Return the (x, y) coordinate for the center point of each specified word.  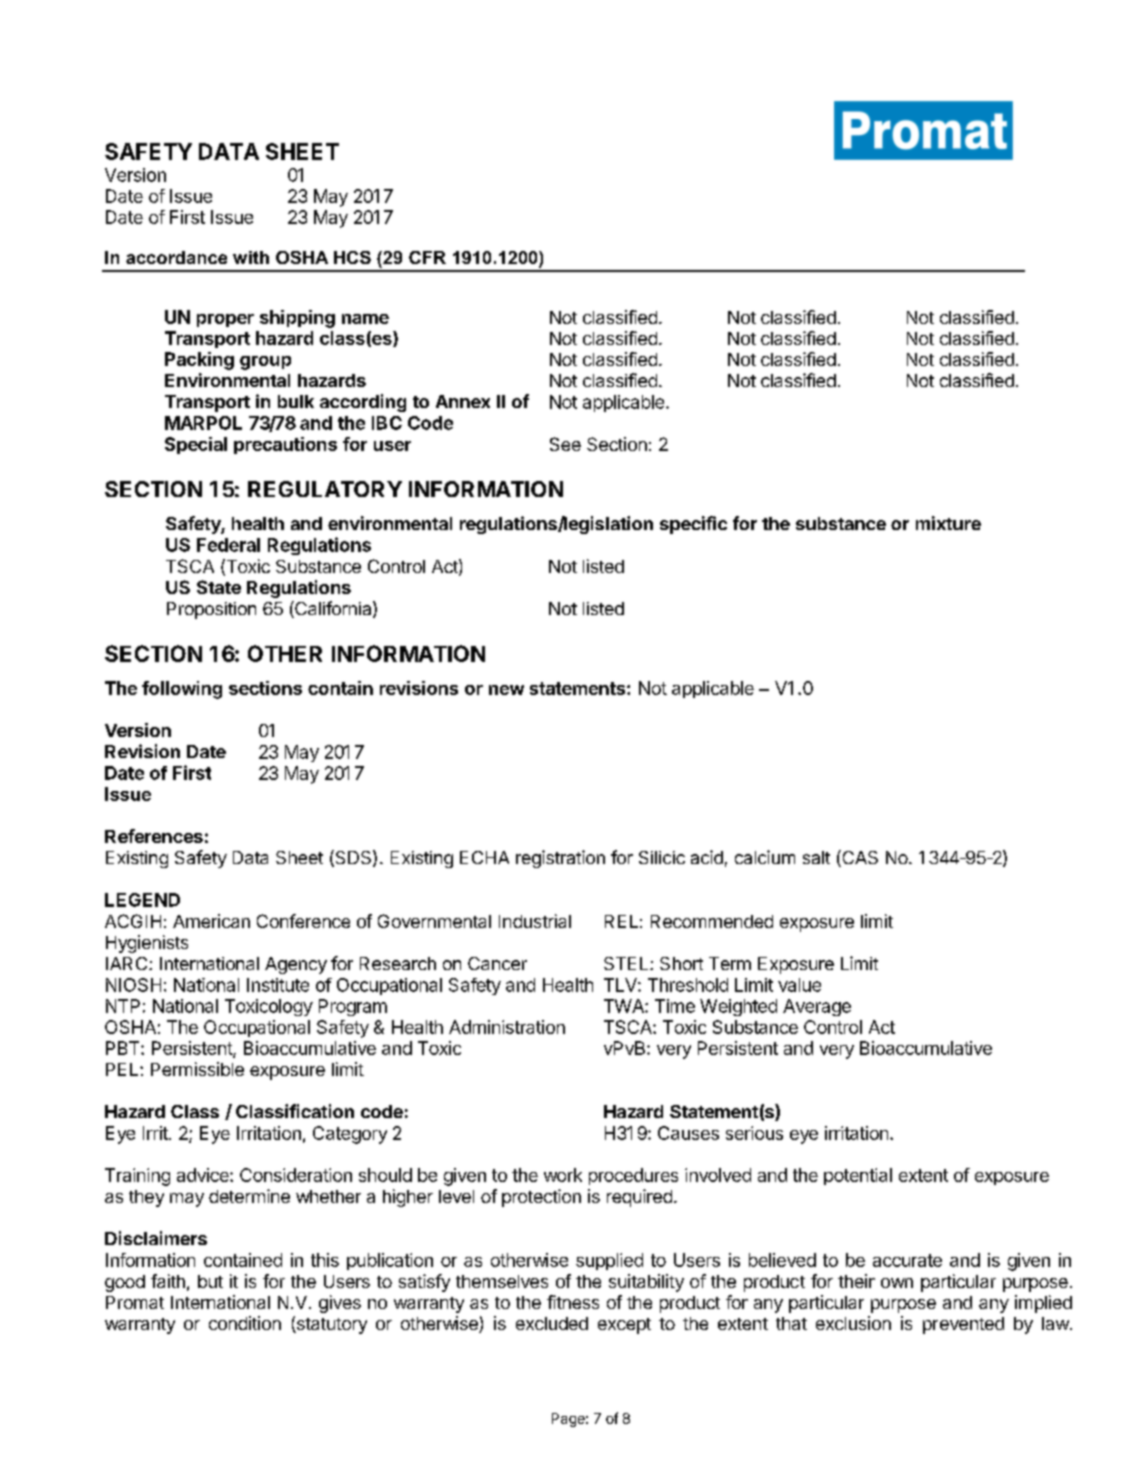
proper (225, 320)
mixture (948, 523)
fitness (573, 1302)
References (154, 836)
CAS (859, 858)
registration (560, 859)
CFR (427, 257)
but (210, 1281)
